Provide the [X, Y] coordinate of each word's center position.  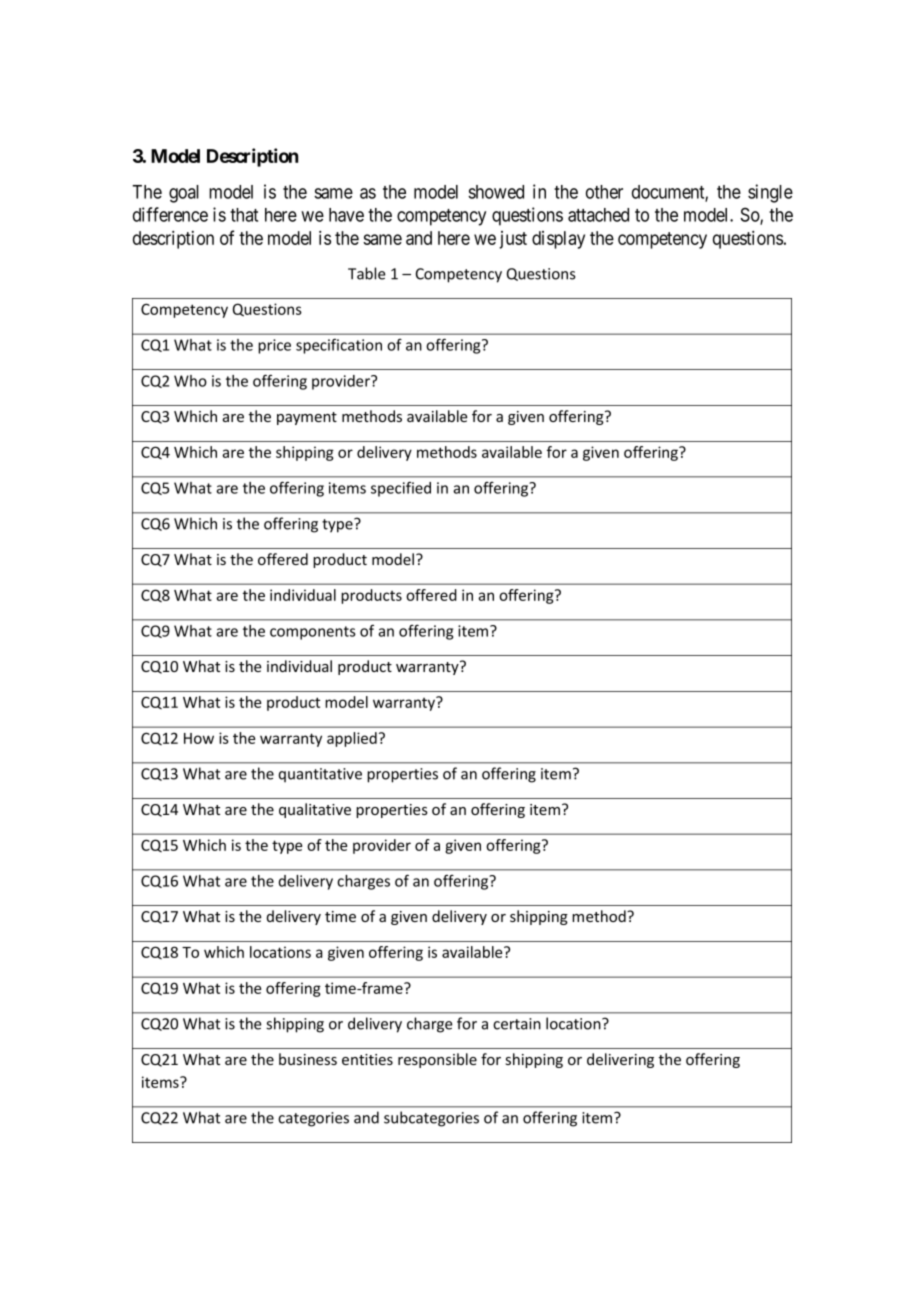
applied [352, 739]
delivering [620, 1060]
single [770, 193]
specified [401, 489]
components [313, 633]
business [308, 1059]
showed [496, 192]
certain [517, 1024]
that [244, 215]
